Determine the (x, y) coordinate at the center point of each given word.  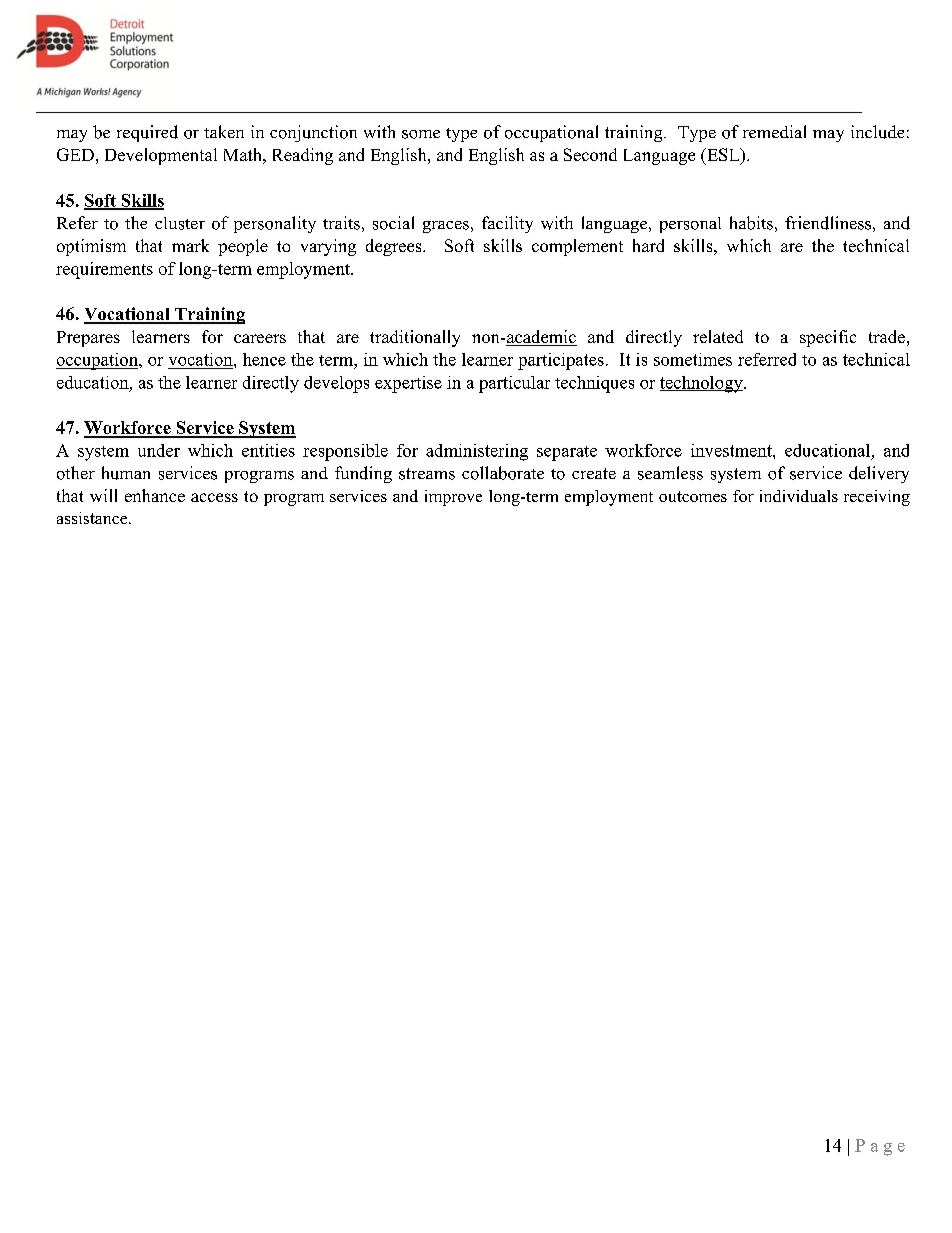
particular (514, 384)
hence (264, 359)
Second (590, 154)
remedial (774, 131)
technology (702, 384)
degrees (395, 247)
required (147, 133)
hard (648, 245)
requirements (104, 270)
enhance (155, 495)
